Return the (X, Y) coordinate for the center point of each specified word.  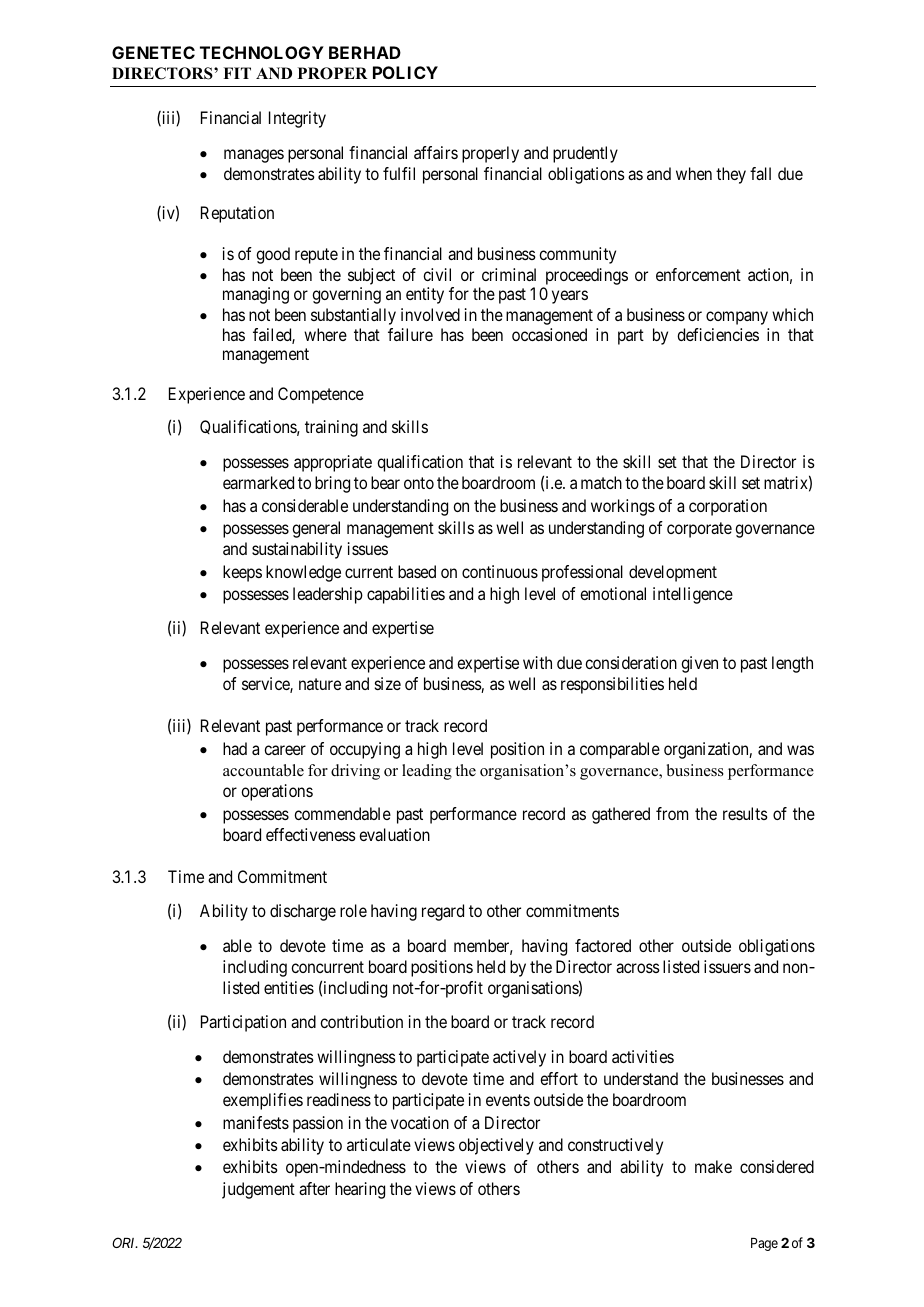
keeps (242, 573)
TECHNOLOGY (262, 52)
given (699, 664)
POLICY (405, 72)
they (731, 175)
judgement (258, 1190)
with (537, 662)
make (713, 1166)
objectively (496, 1146)
